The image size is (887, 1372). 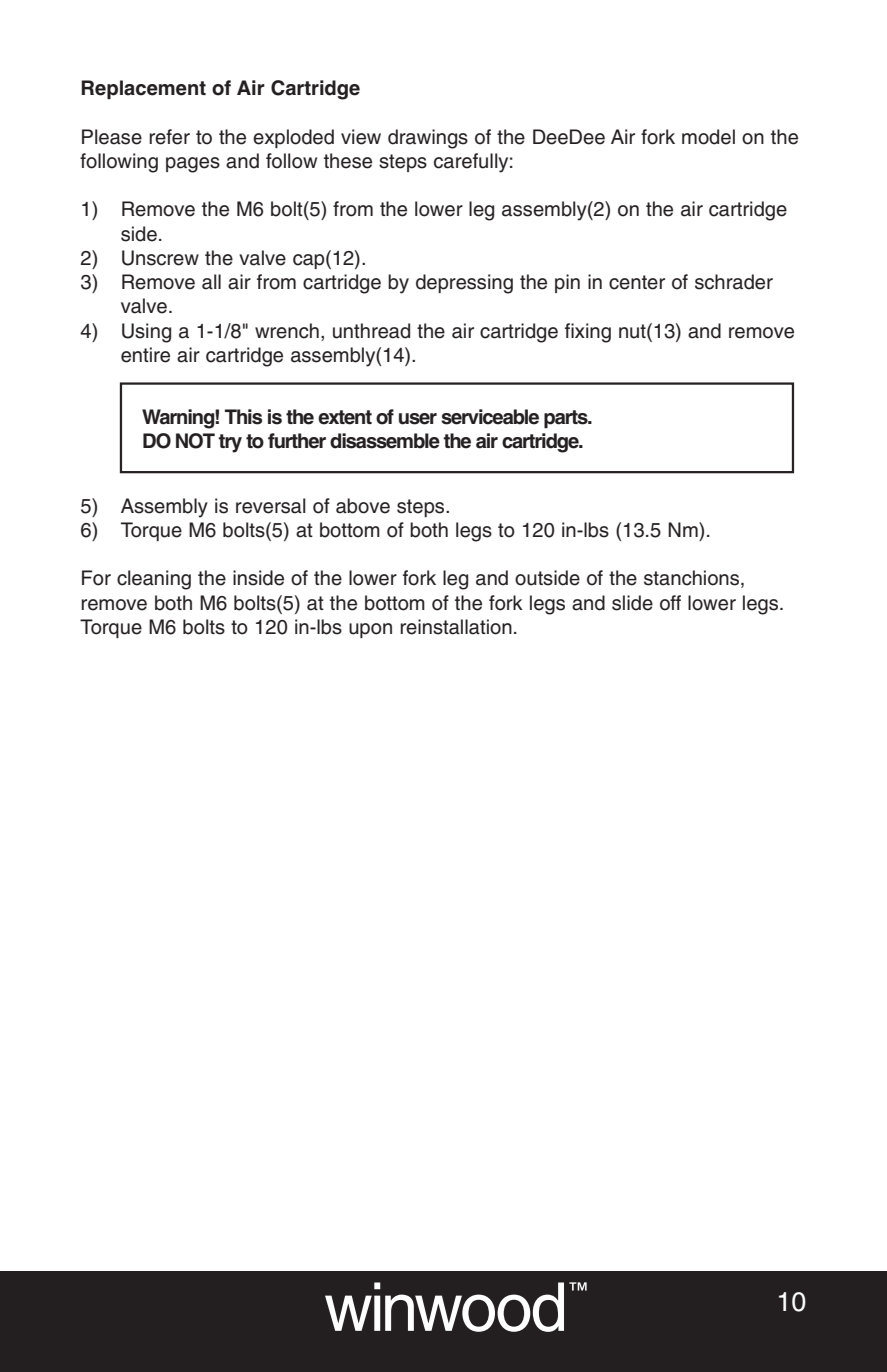 What do you see at coordinates (567, 419) in the page?
I see `parts` at bounding box center [567, 419].
